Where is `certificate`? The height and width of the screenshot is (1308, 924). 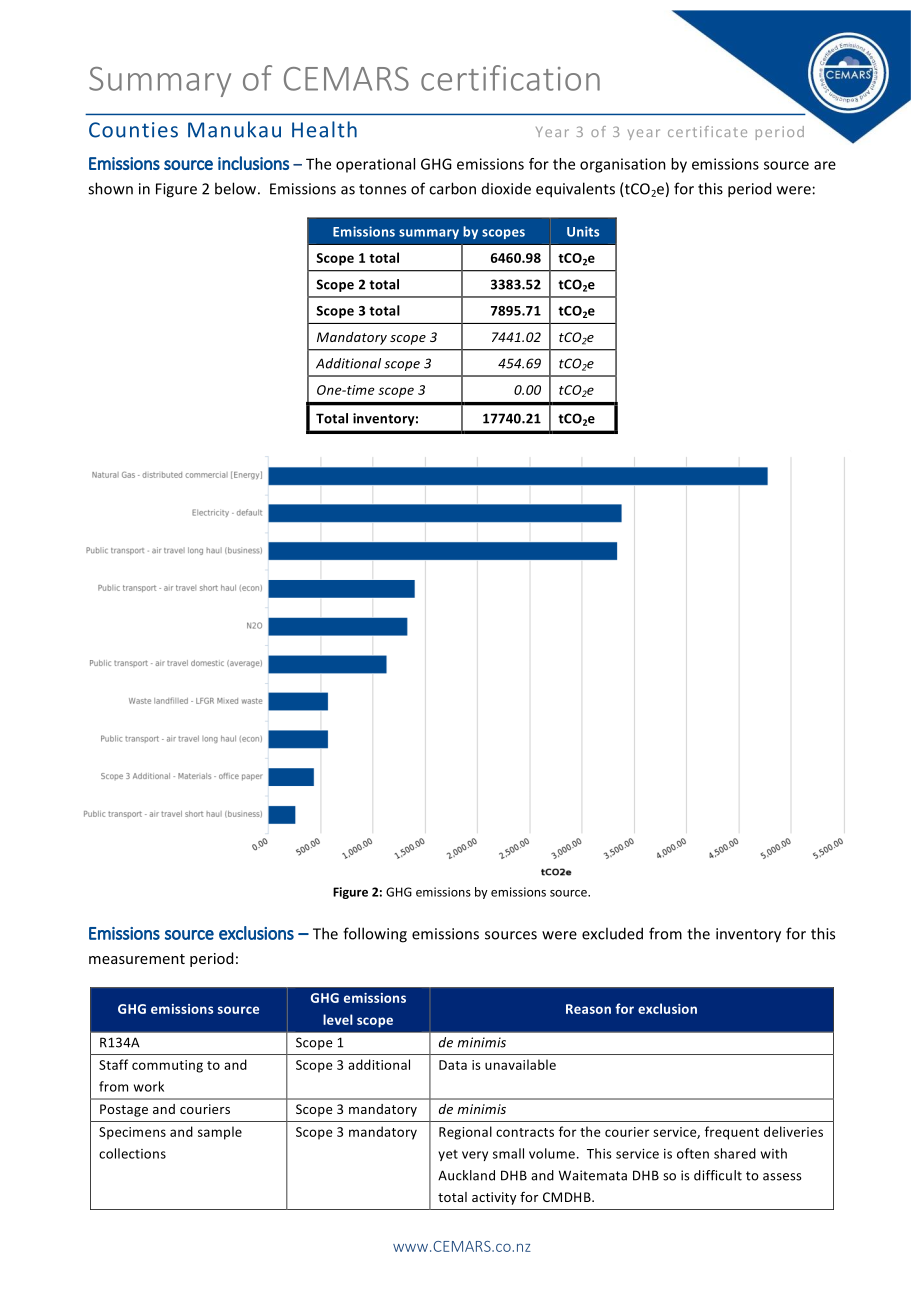 certificate is located at coordinates (707, 131).
